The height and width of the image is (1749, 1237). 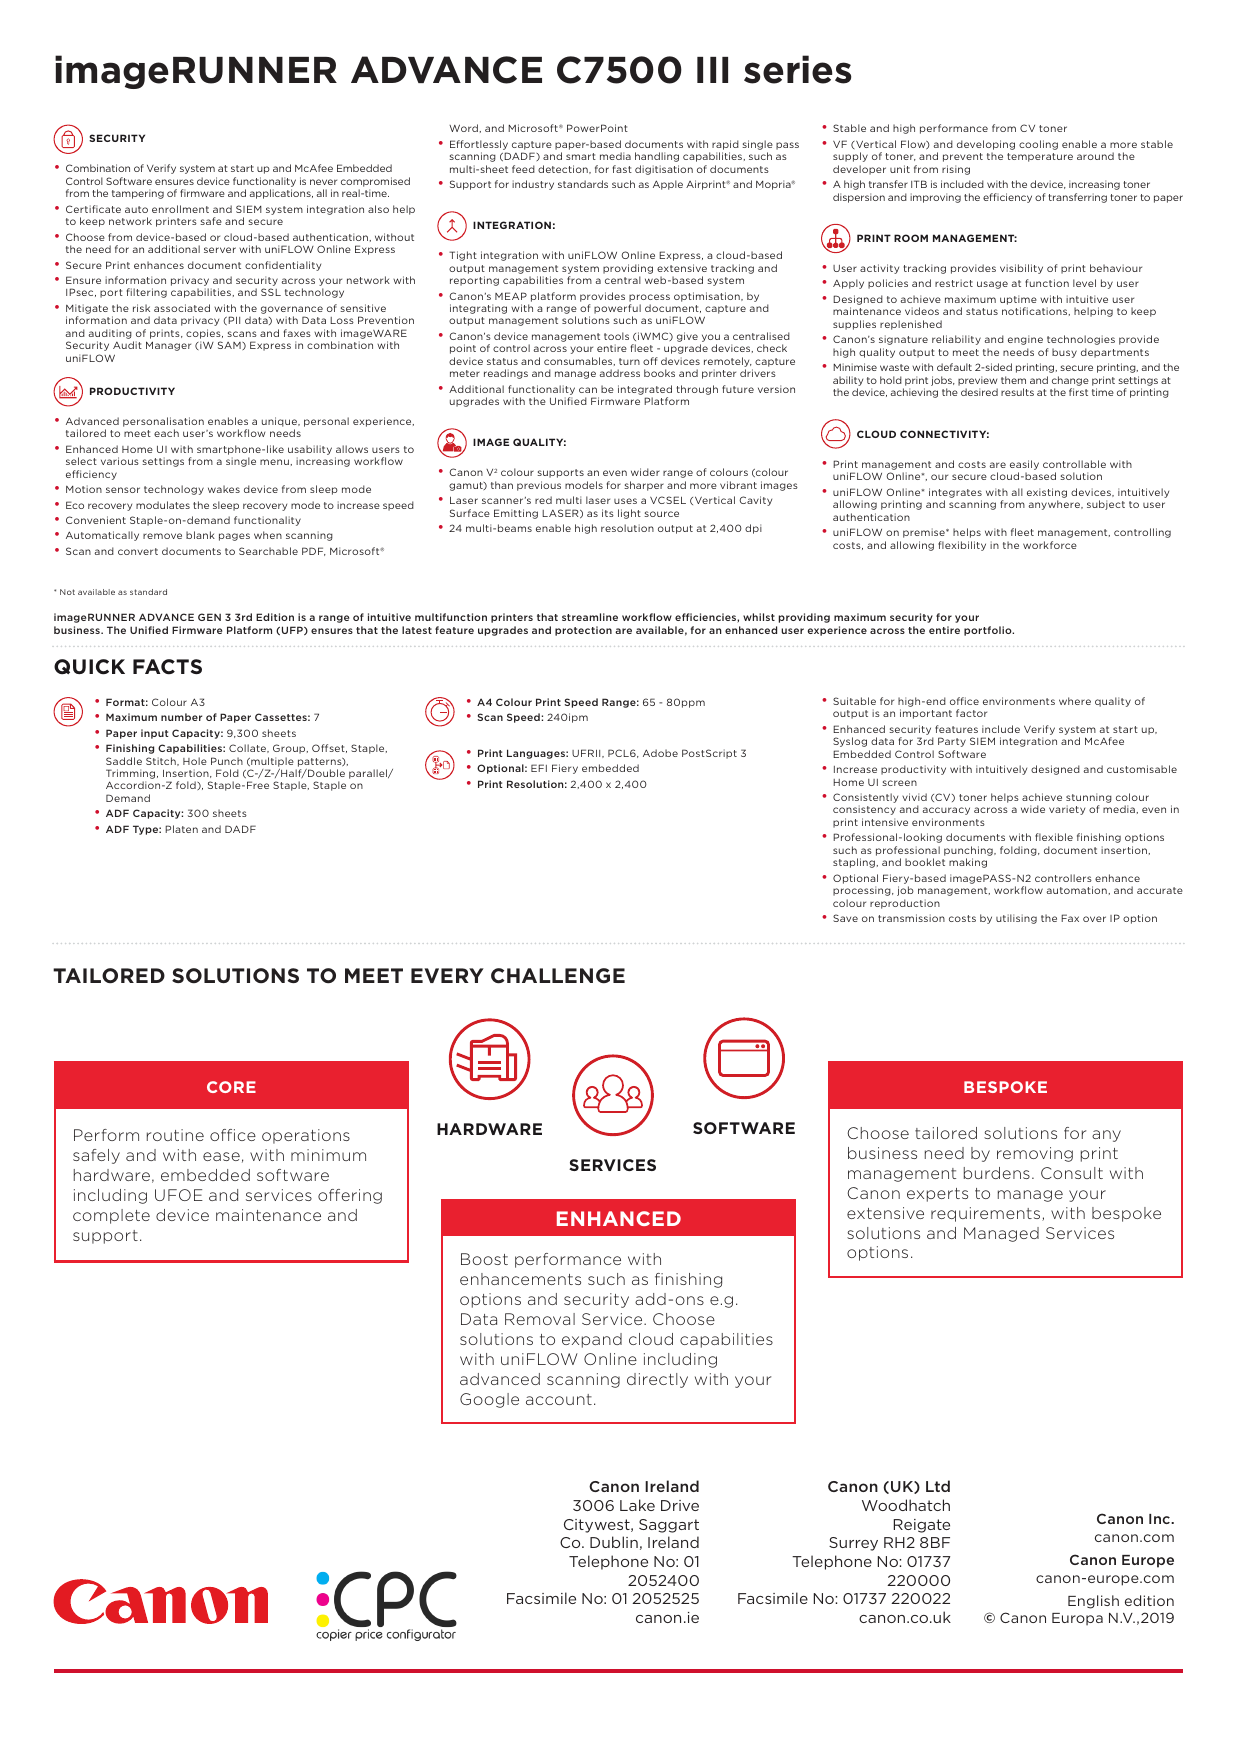 What do you see at coordinates (484, 1259) in the image?
I see `Boost` at bounding box center [484, 1259].
